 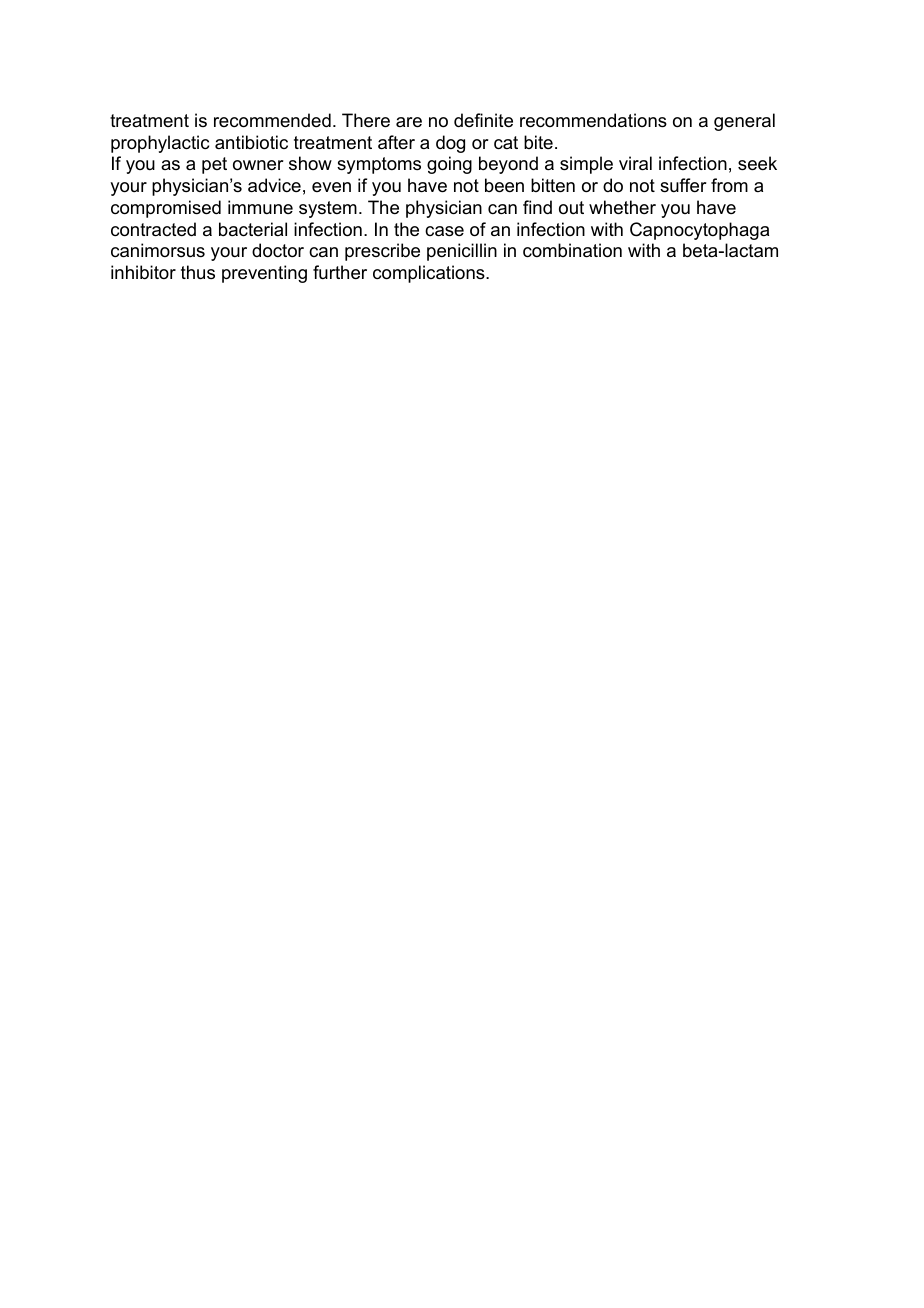 I want to click on recommended, so click(x=272, y=120).
